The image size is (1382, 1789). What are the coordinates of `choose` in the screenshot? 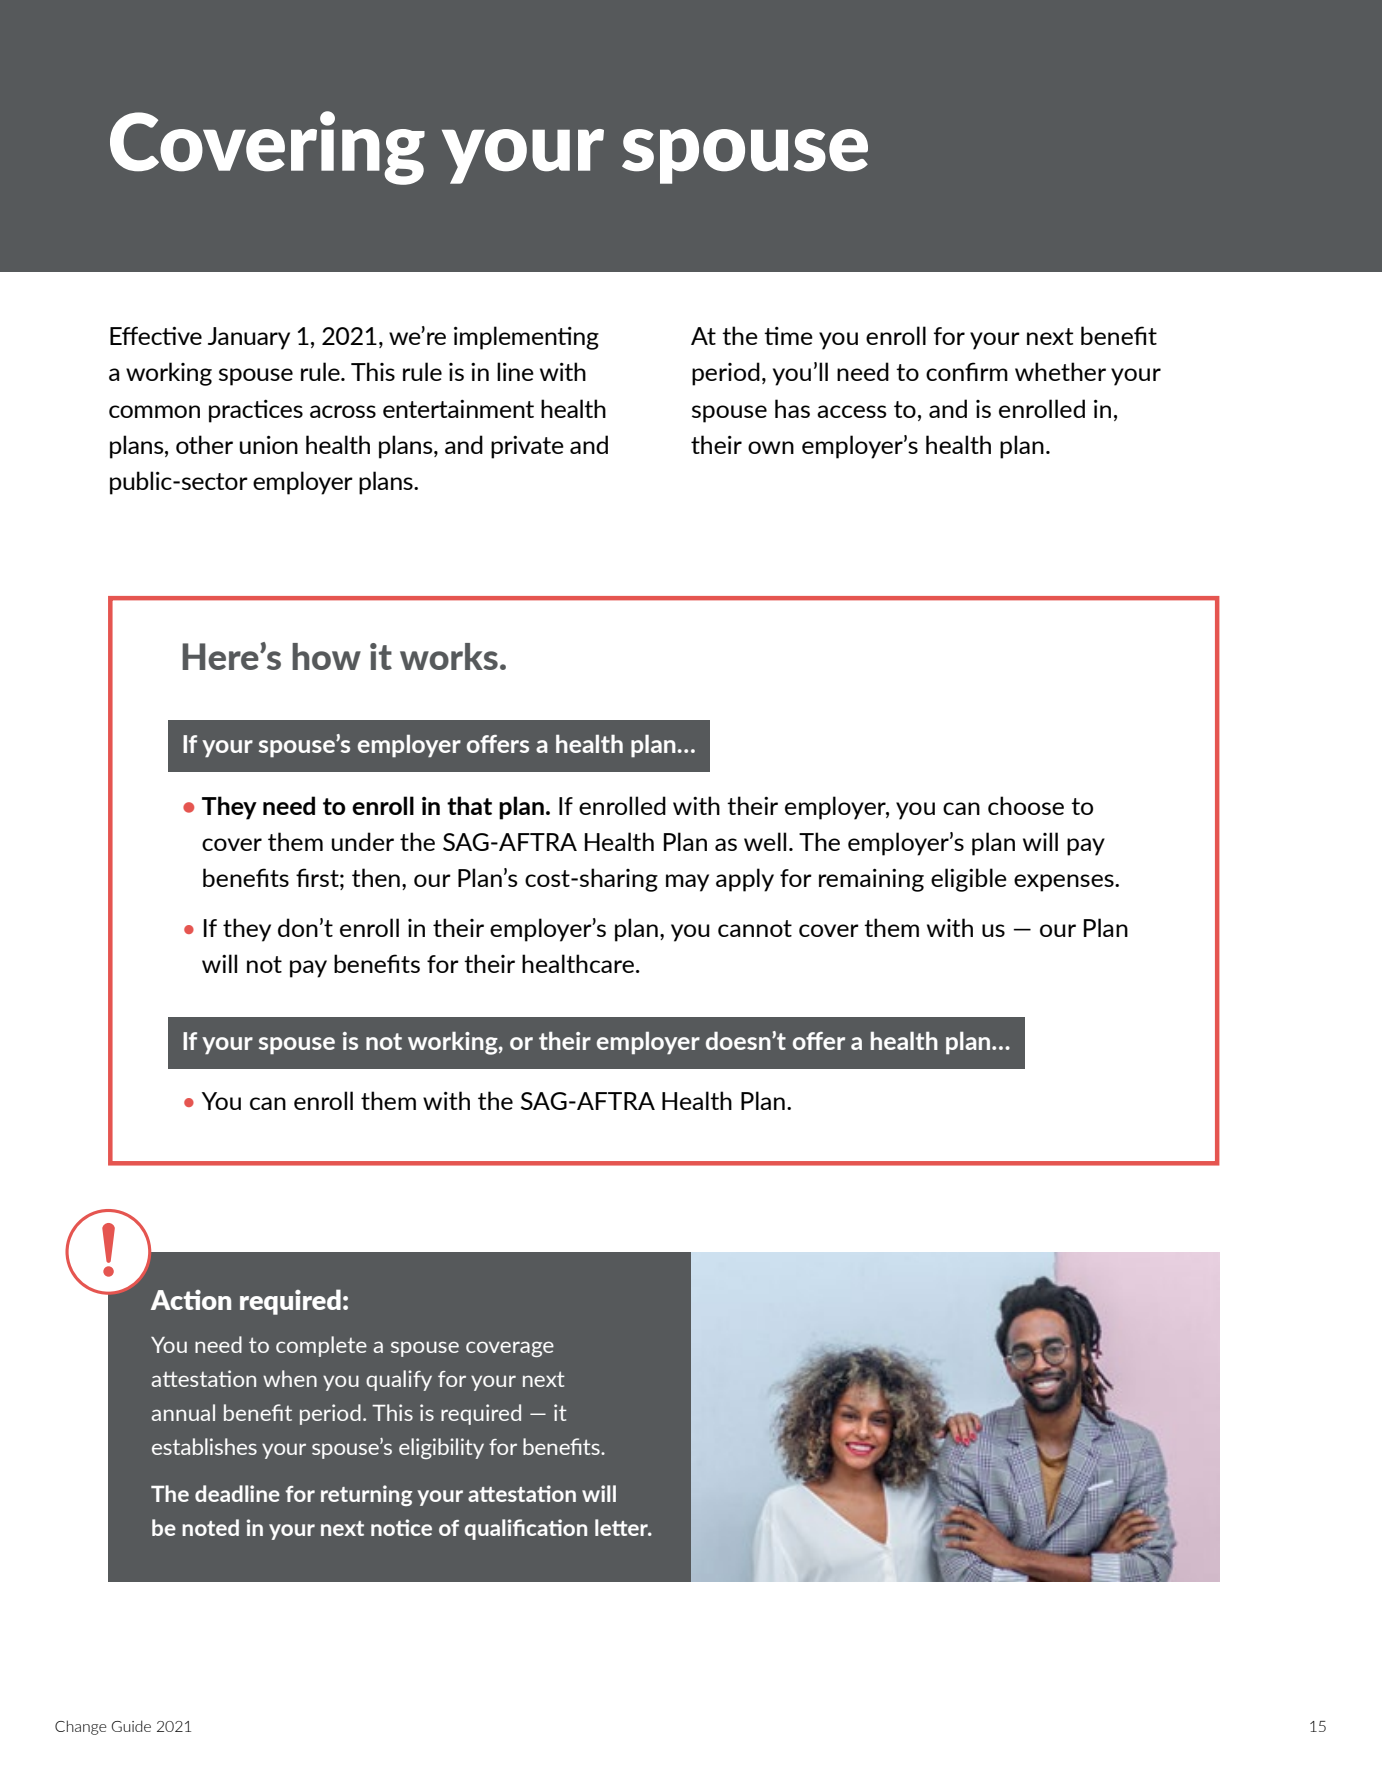 It's located at (1026, 805).
